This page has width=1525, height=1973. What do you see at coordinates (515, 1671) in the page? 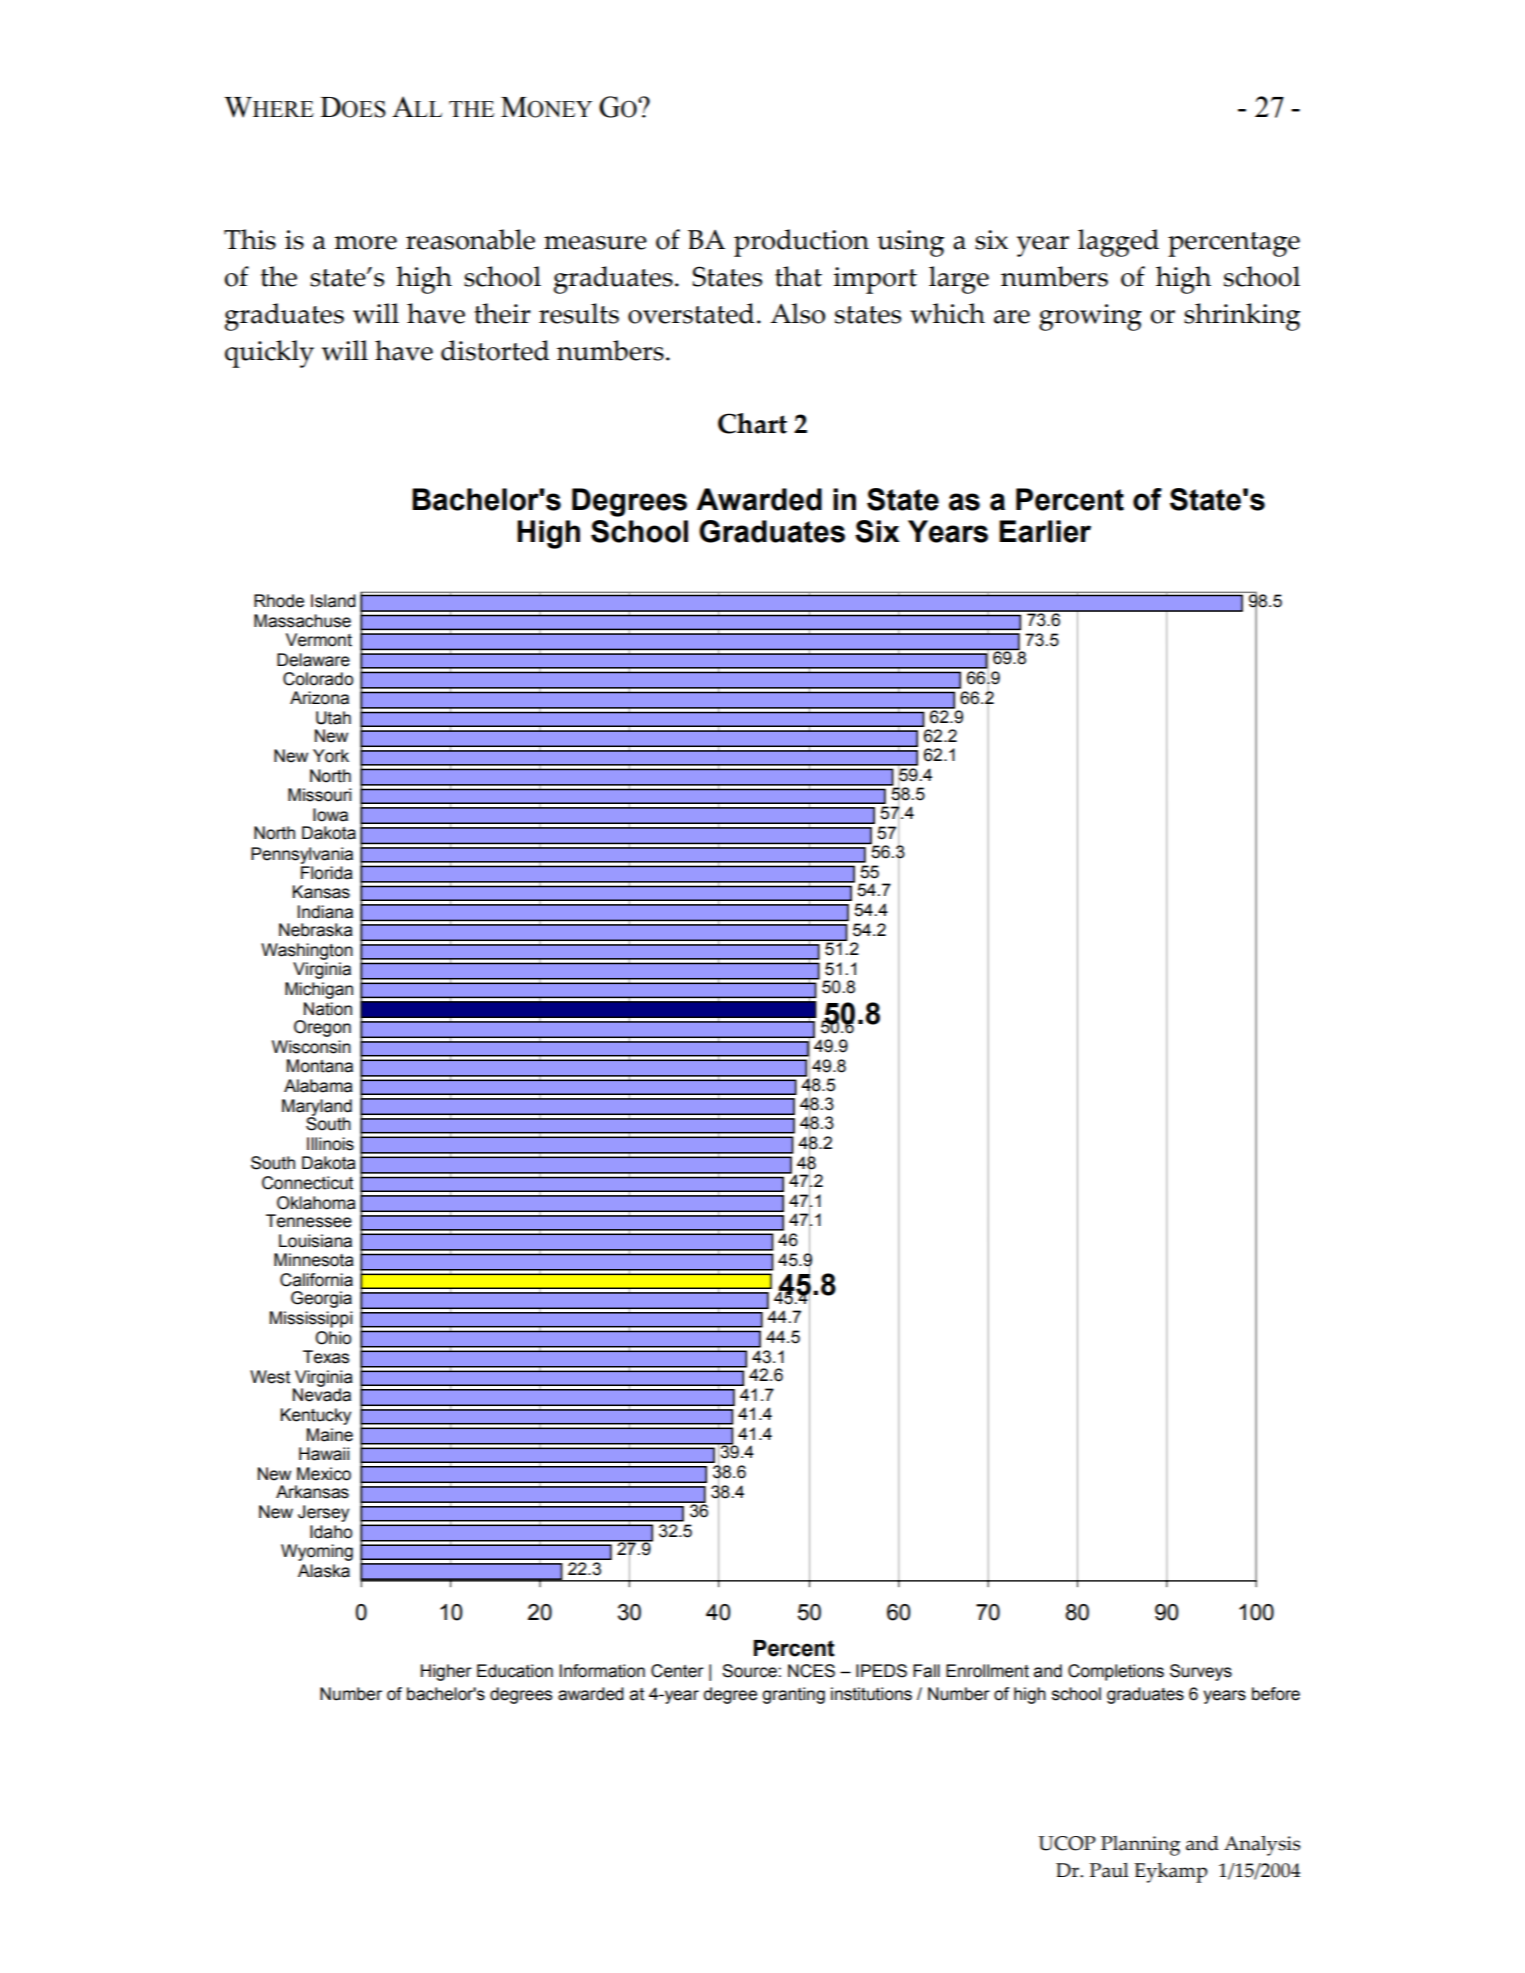
I see `Education` at bounding box center [515, 1671].
